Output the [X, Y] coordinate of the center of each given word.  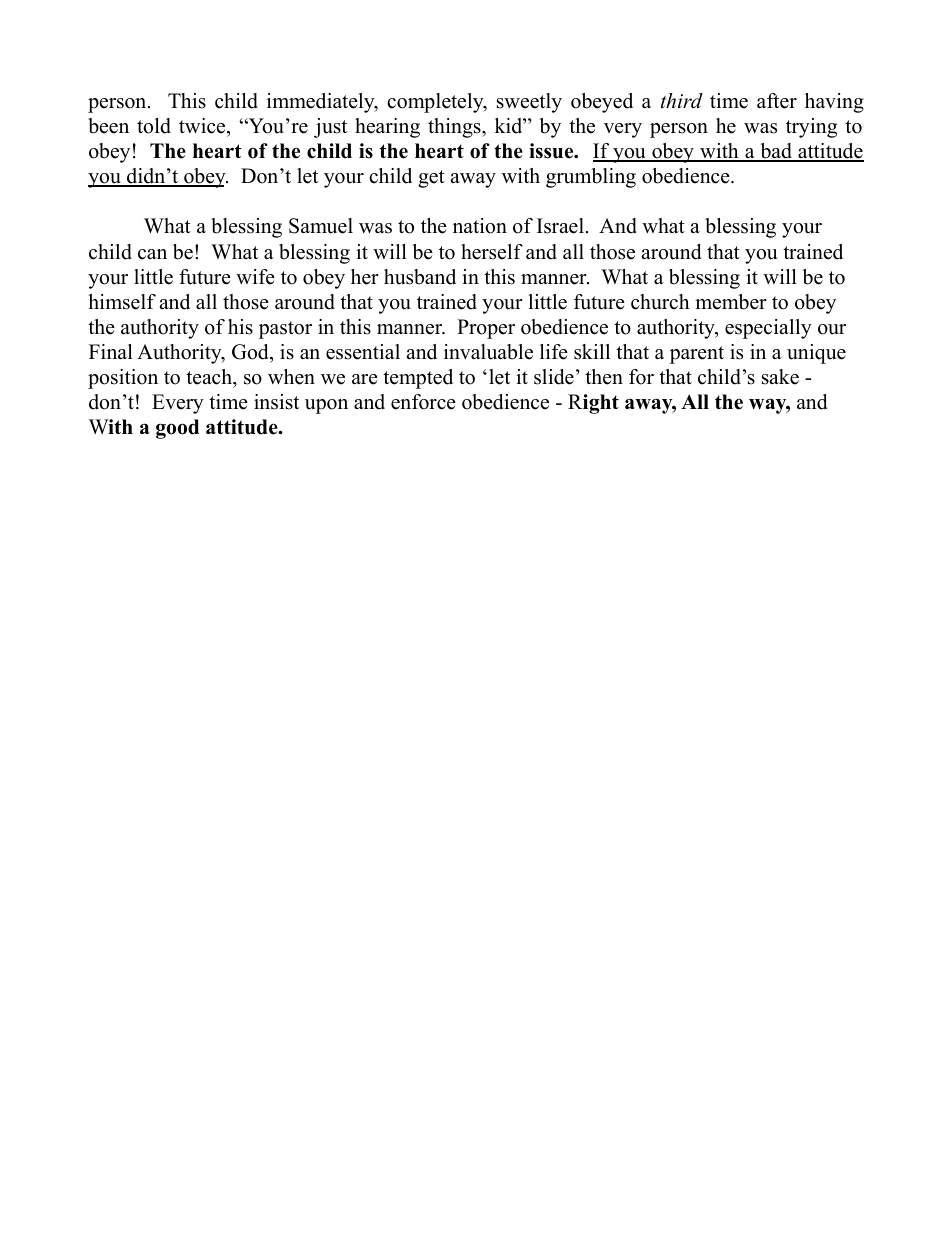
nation [480, 226]
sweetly [529, 103]
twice [203, 126]
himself [122, 302]
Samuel [321, 226]
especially [768, 329]
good [177, 429]
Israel [560, 226]
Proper [486, 329]
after [777, 101]
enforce [423, 402]
